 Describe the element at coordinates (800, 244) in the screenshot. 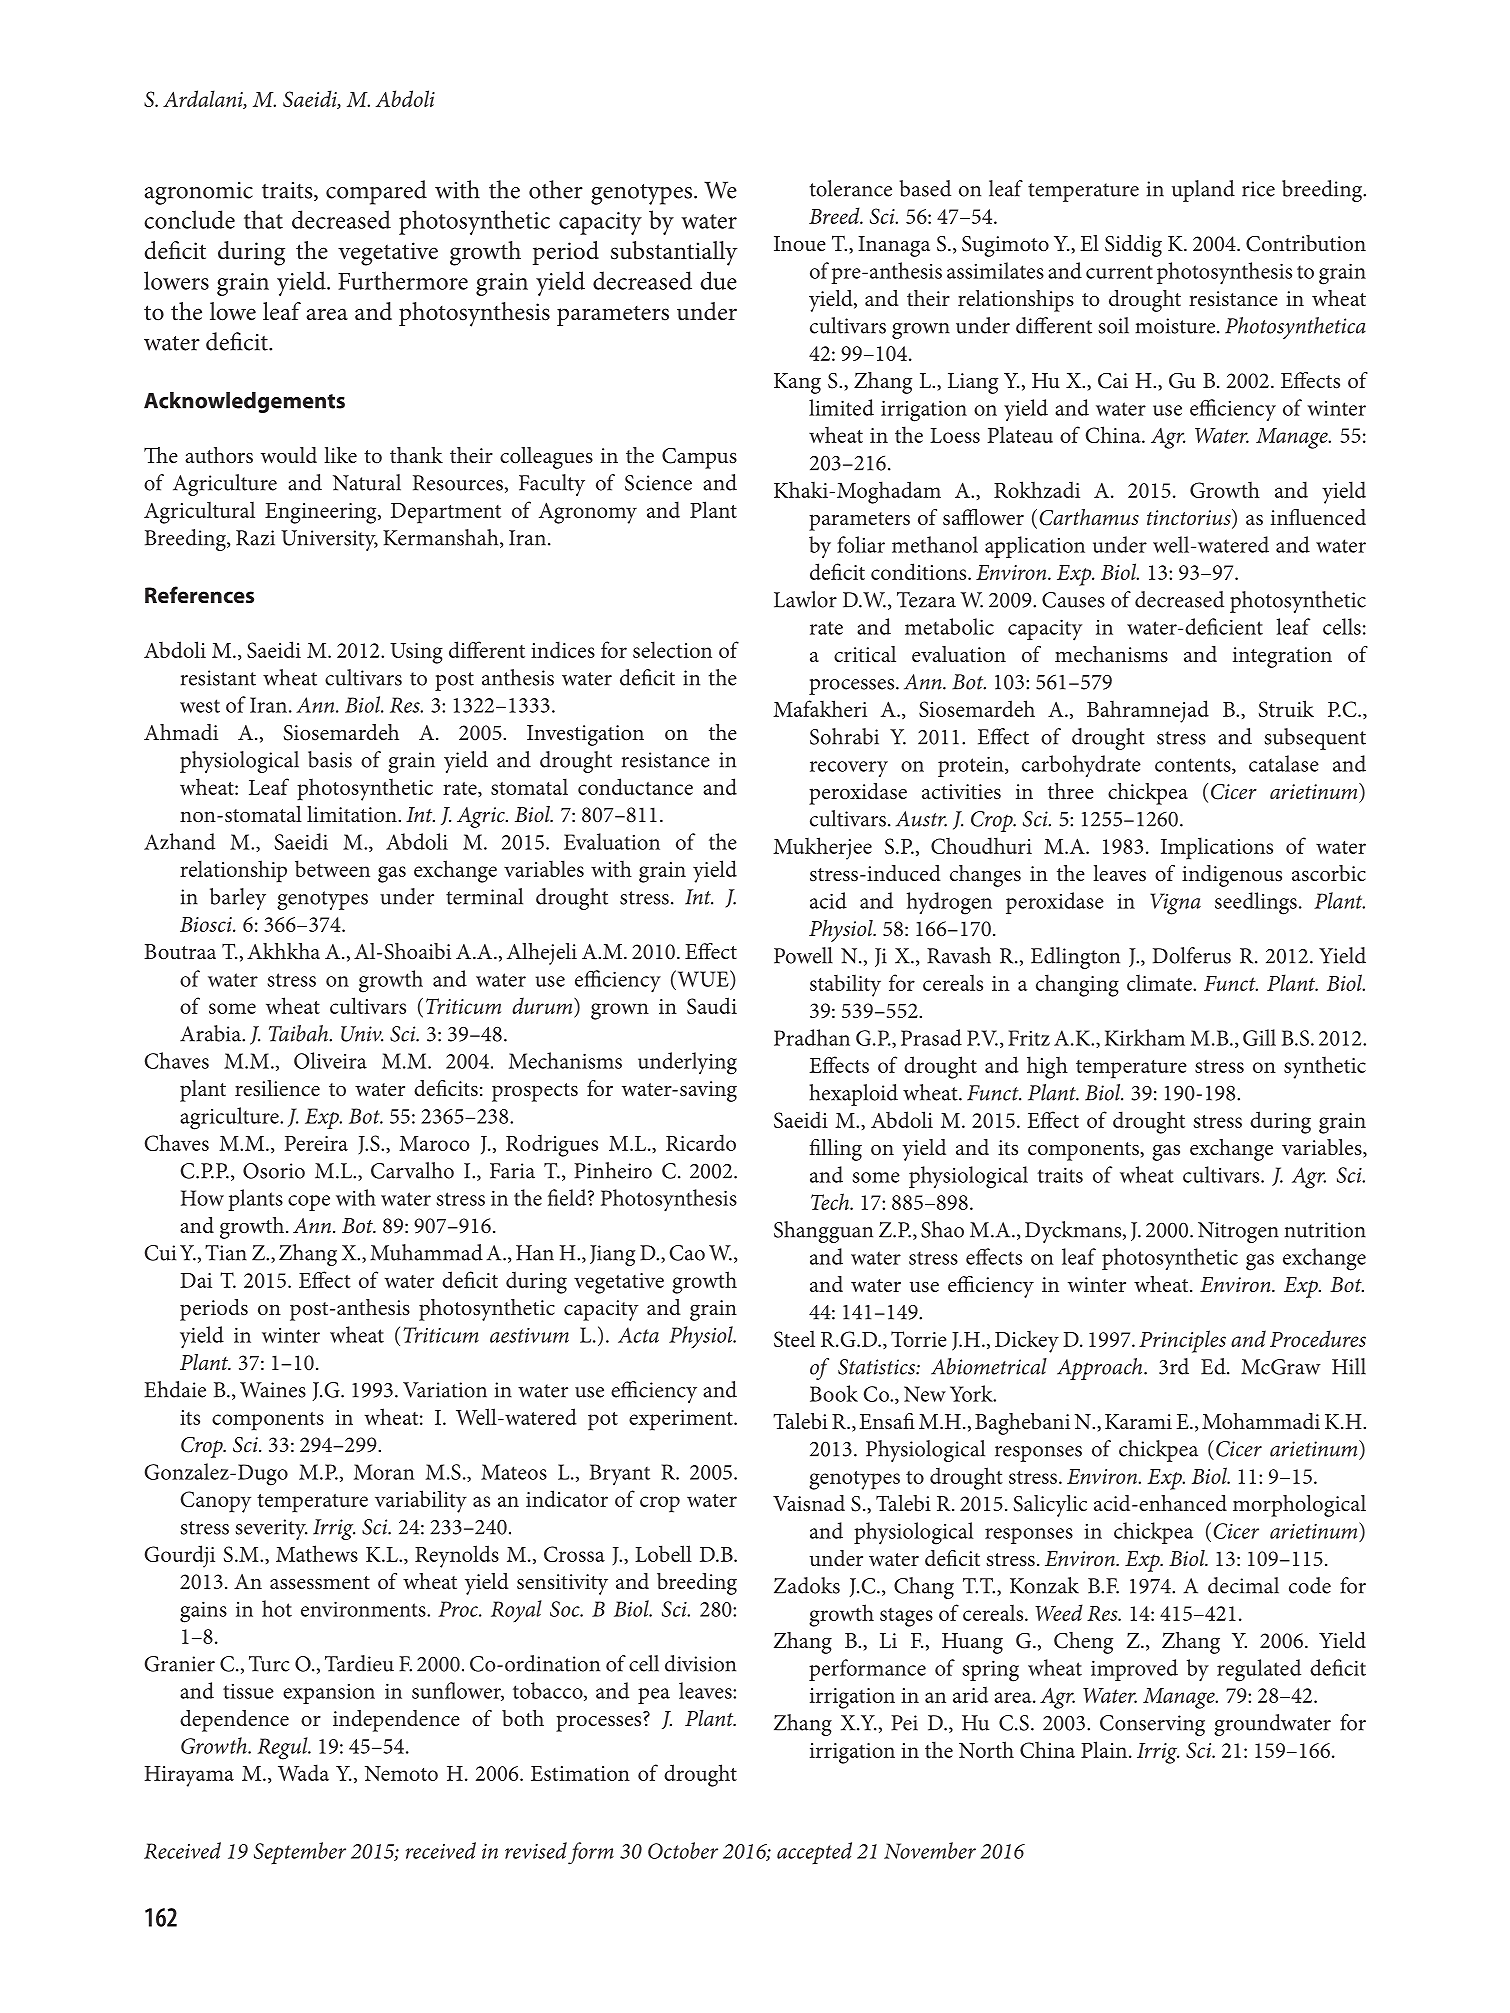

I see `Inoue` at that location.
